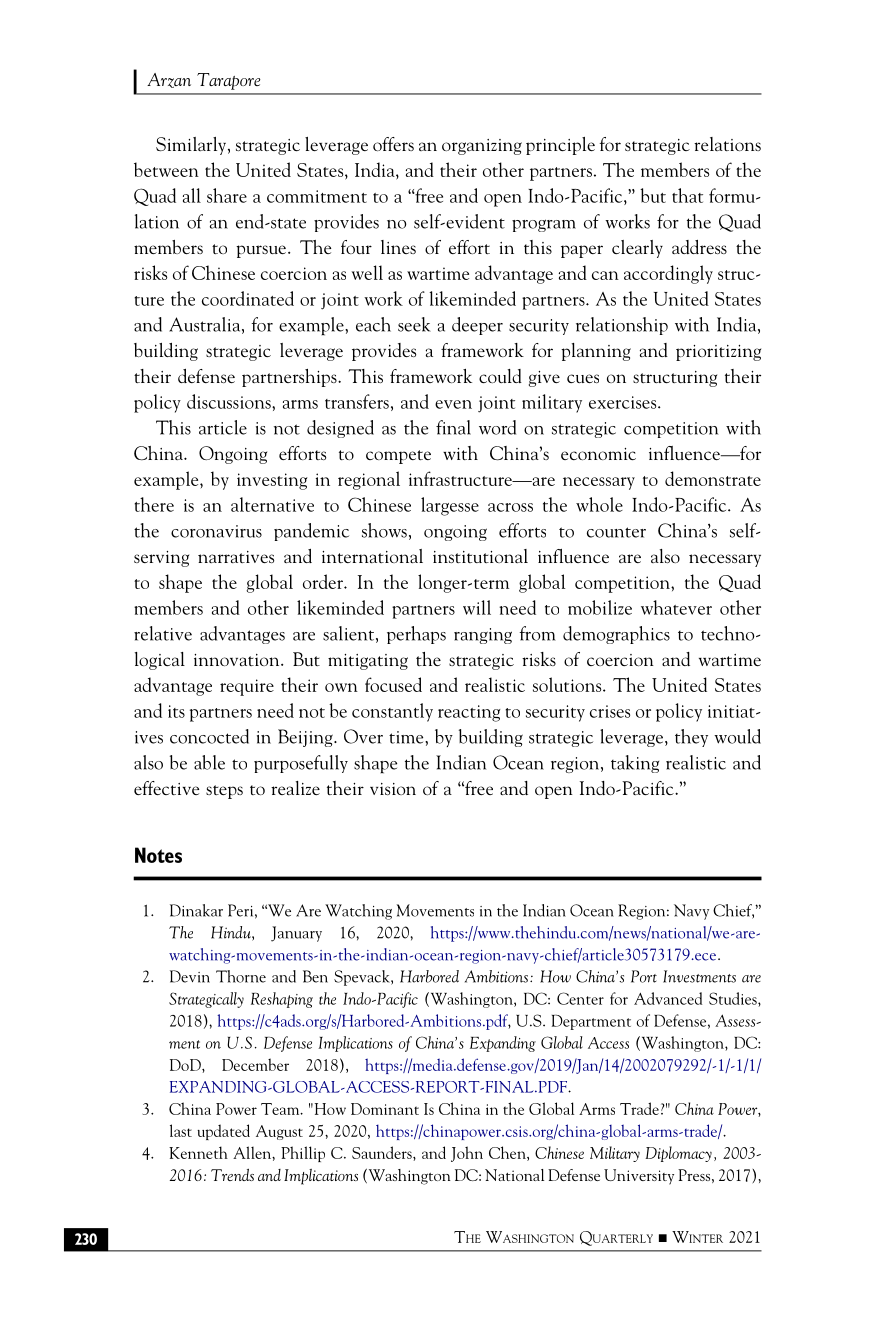 Image resolution: width=896 pixels, height=1324 pixels. What do you see at coordinates (230, 401) in the page?
I see `discussions` at bounding box center [230, 401].
